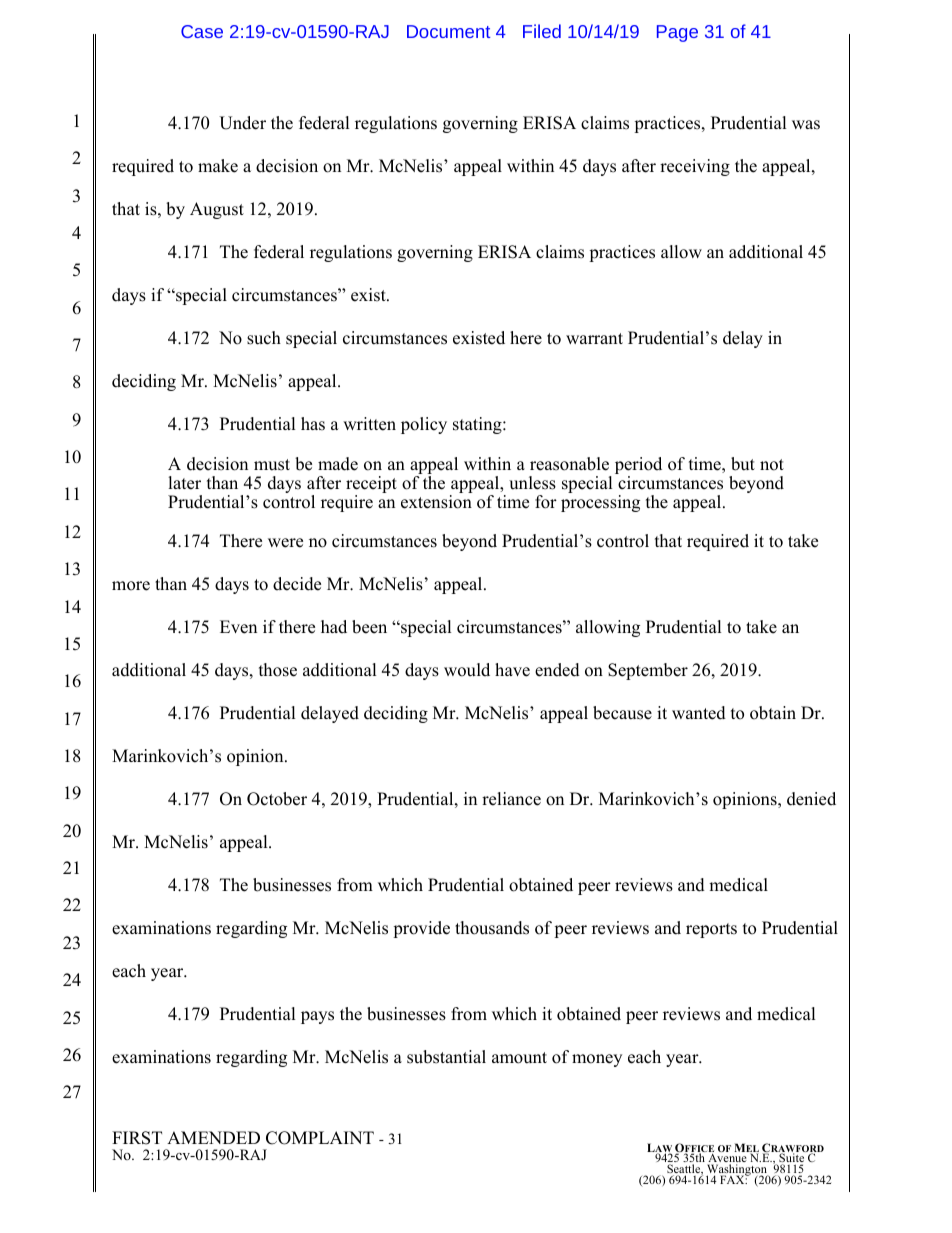 The width and height of the image is (952, 1233). I want to click on FIRST, so click(137, 1138).
